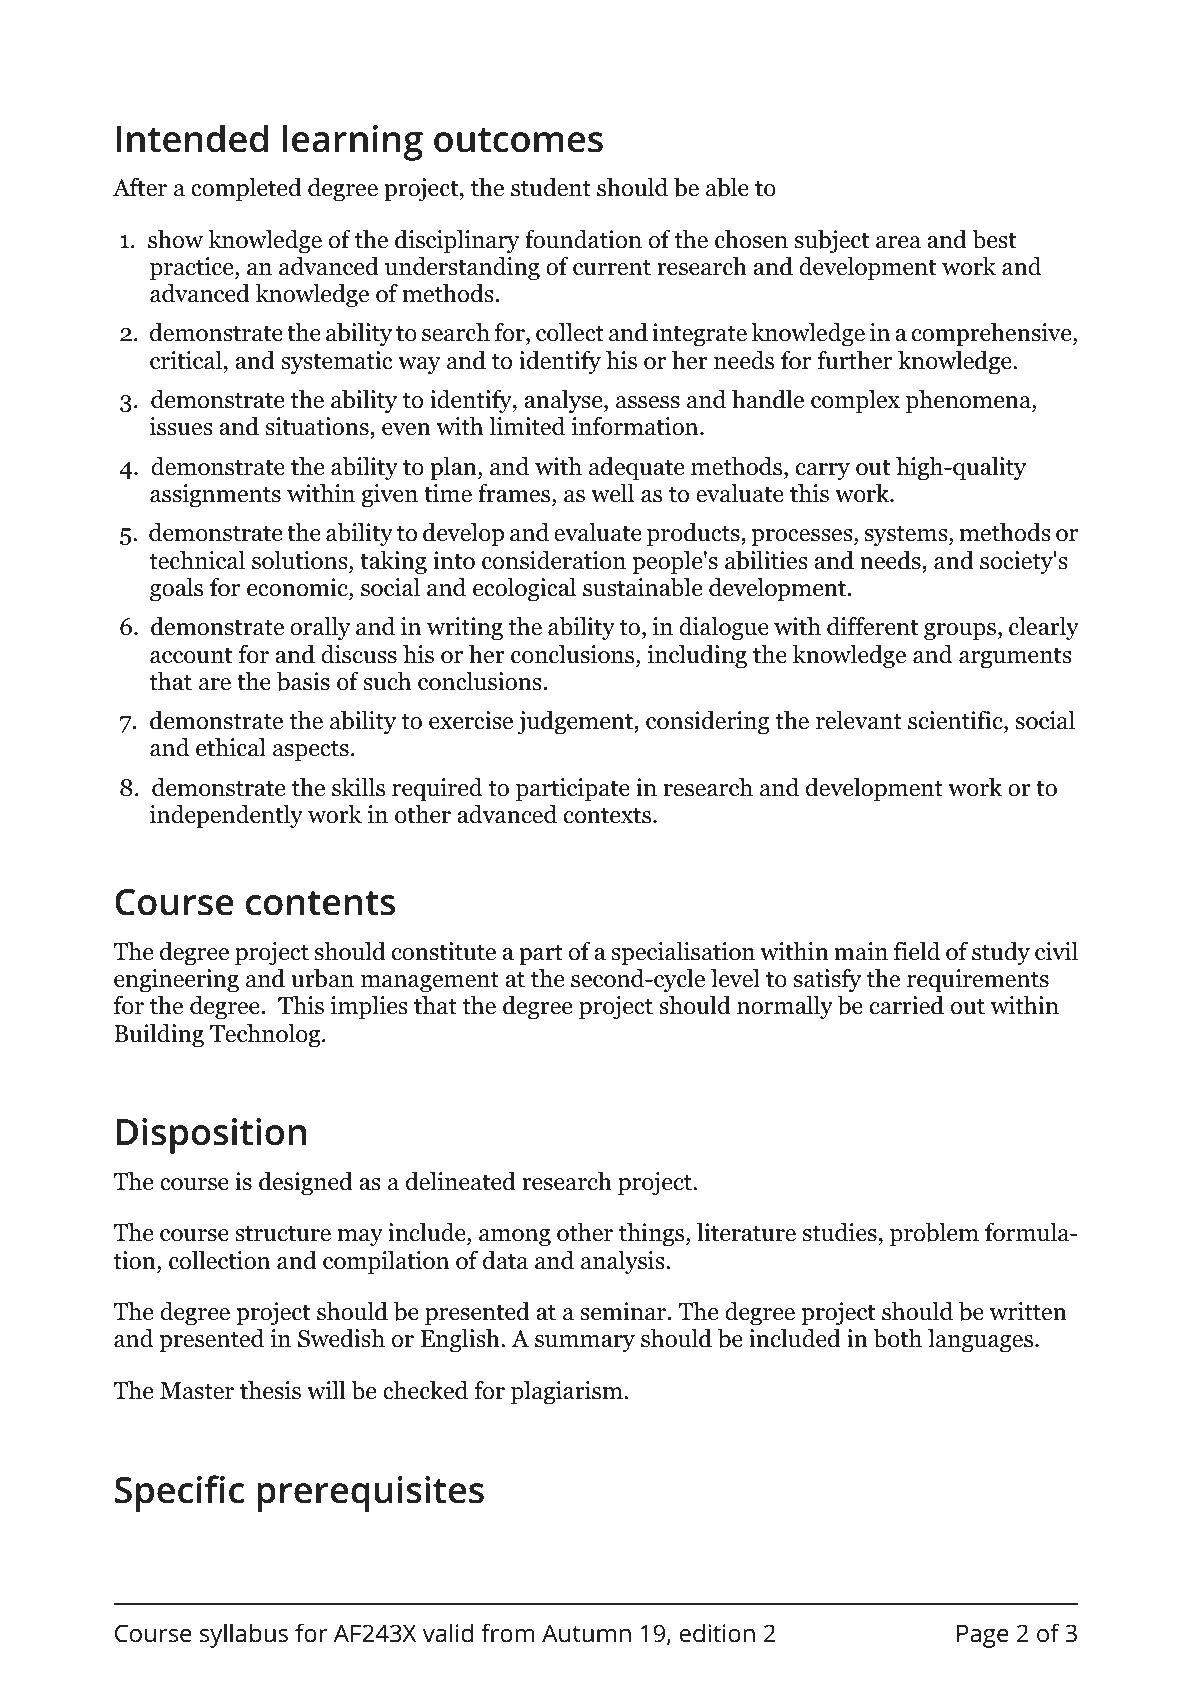 The width and height of the image is (1192, 1686). What do you see at coordinates (607, 816) in the image?
I see `contexts` at bounding box center [607, 816].
